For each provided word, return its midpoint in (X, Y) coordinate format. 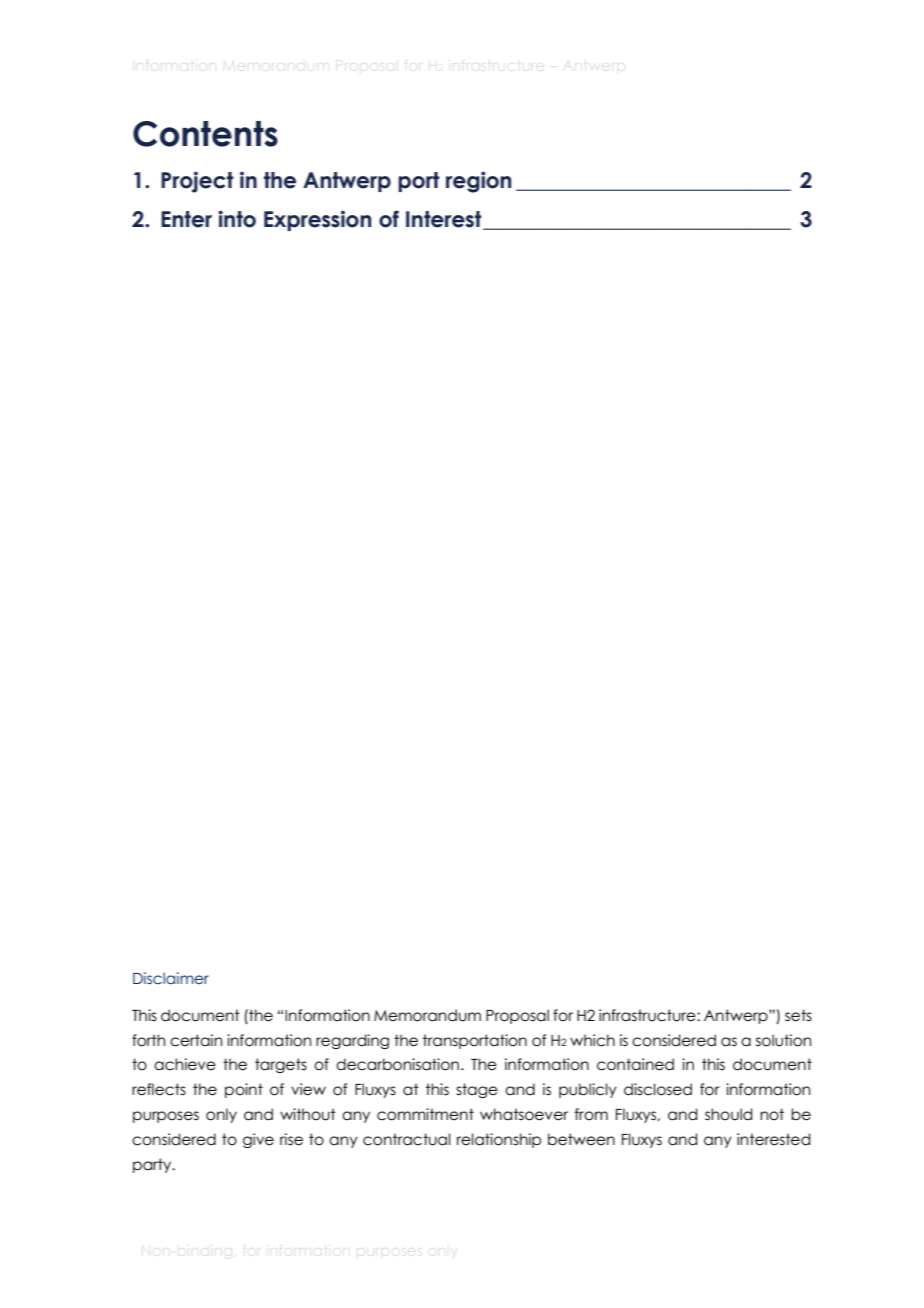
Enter (186, 219)
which (592, 1040)
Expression (317, 220)
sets (798, 1015)
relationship (499, 1140)
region (478, 182)
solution (783, 1040)
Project (197, 182)
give (258, 1140)
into (237, 219)
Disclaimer (171, 978)
